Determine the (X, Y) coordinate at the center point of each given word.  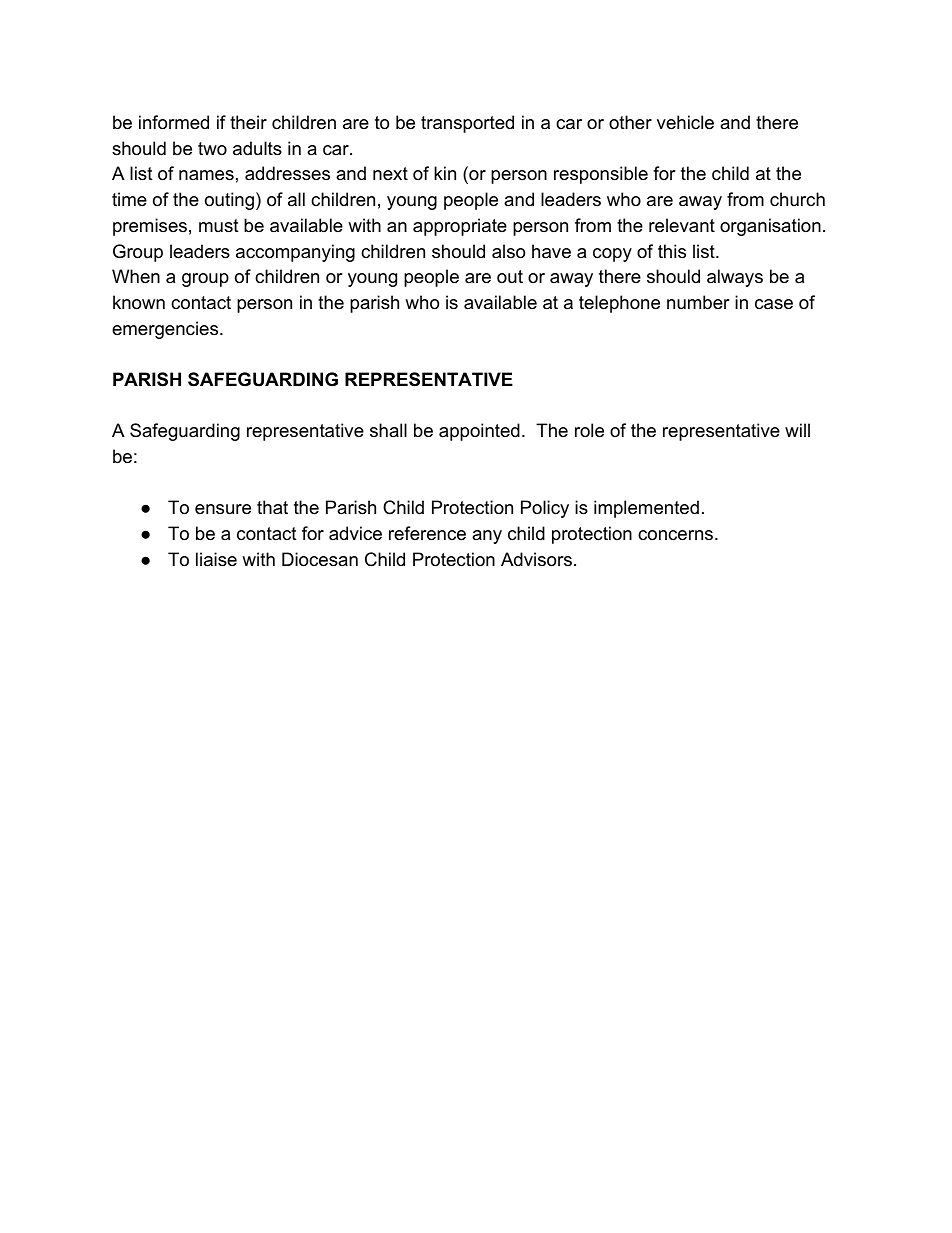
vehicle (685, 122)
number (698, 302)
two (212, 148)
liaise (216, 559)
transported (467, 124)
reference (427, 533)
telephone (619, 304)
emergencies (166, 330)
